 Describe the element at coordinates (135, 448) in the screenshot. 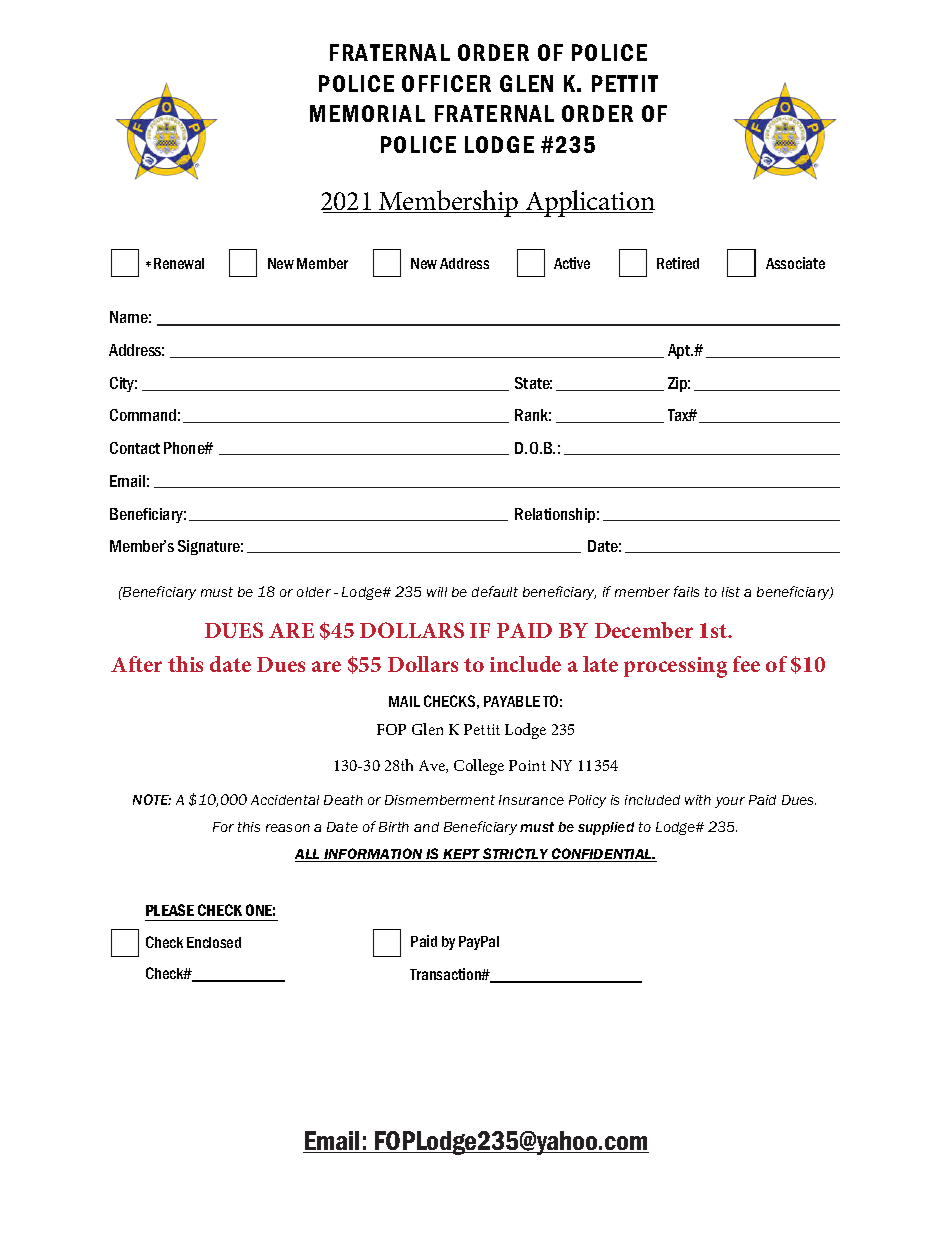

I see `Contact` at that location.
